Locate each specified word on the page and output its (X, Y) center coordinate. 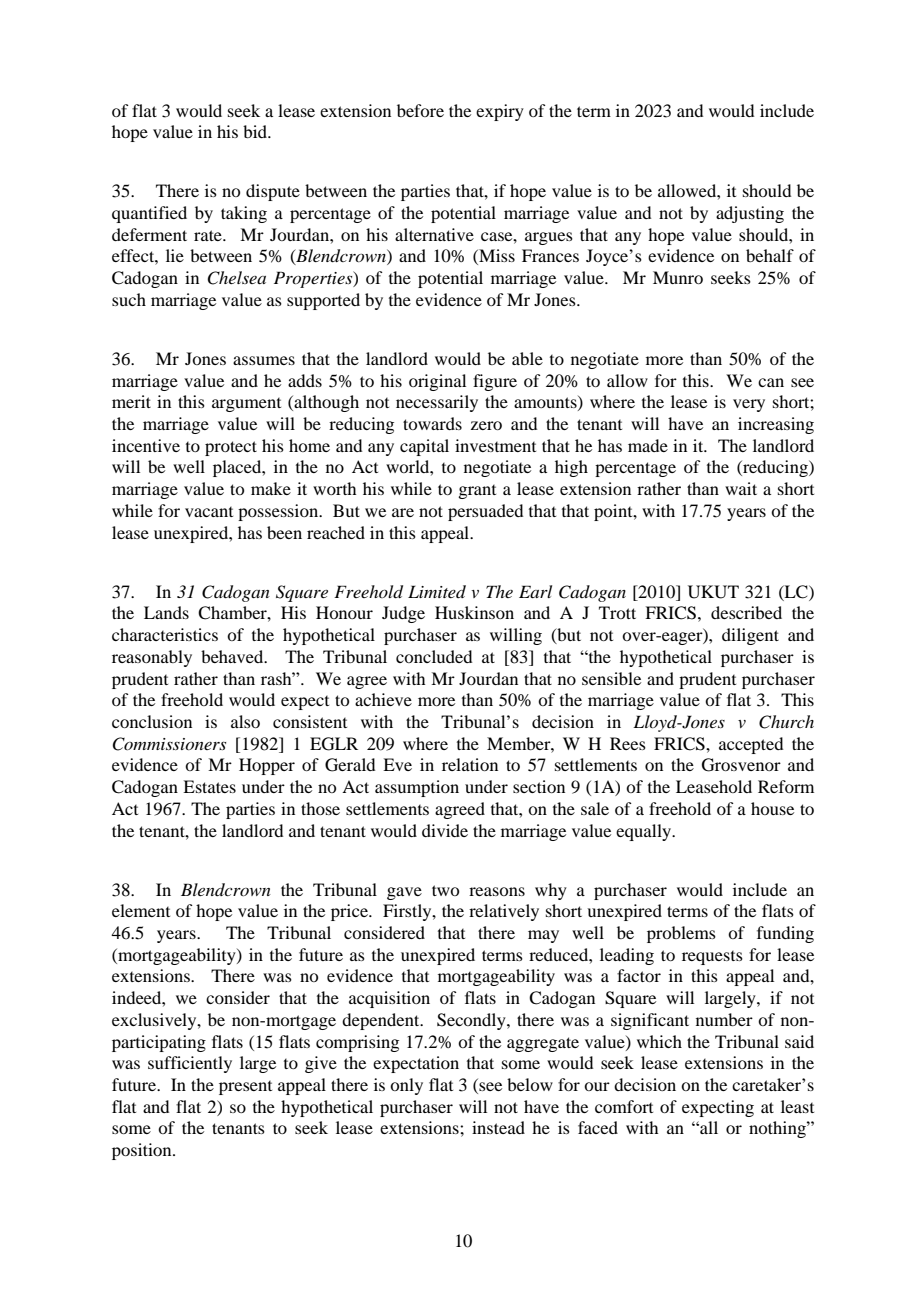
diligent (750, 636)
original (437, 382)
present (245, 1088)
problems (681, 934)
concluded (434, 656)
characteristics (165, 634)
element (141, 910)
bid (256, 131)
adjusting (750, 214)
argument (246, 405)
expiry (500, 112)
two (445, 890)
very (749, 405)
